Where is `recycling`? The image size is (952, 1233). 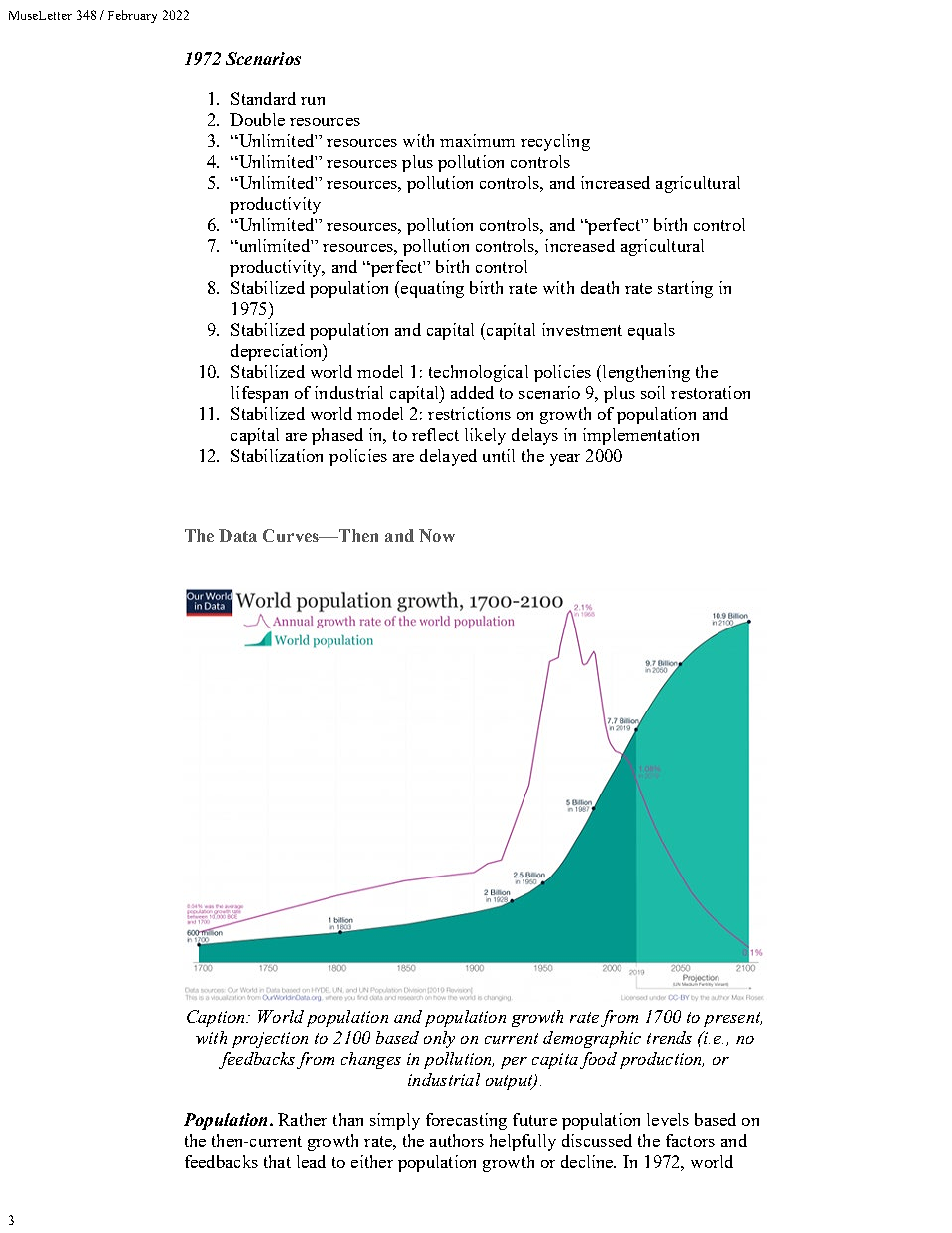 recycling is located at coordinates (555, 142).
